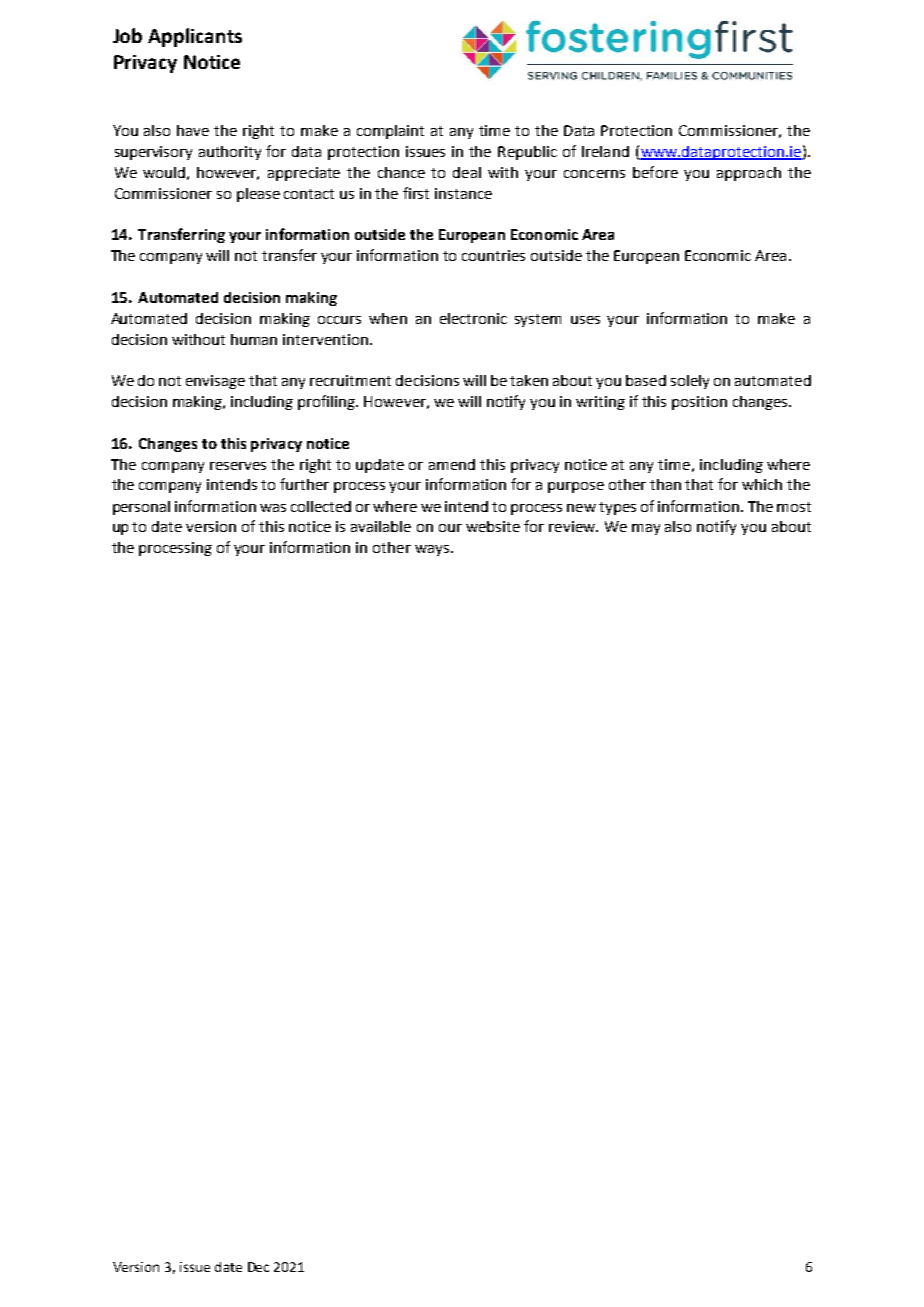 This image has width=924, height=1307. I want to click on position, so click(699, 403).
